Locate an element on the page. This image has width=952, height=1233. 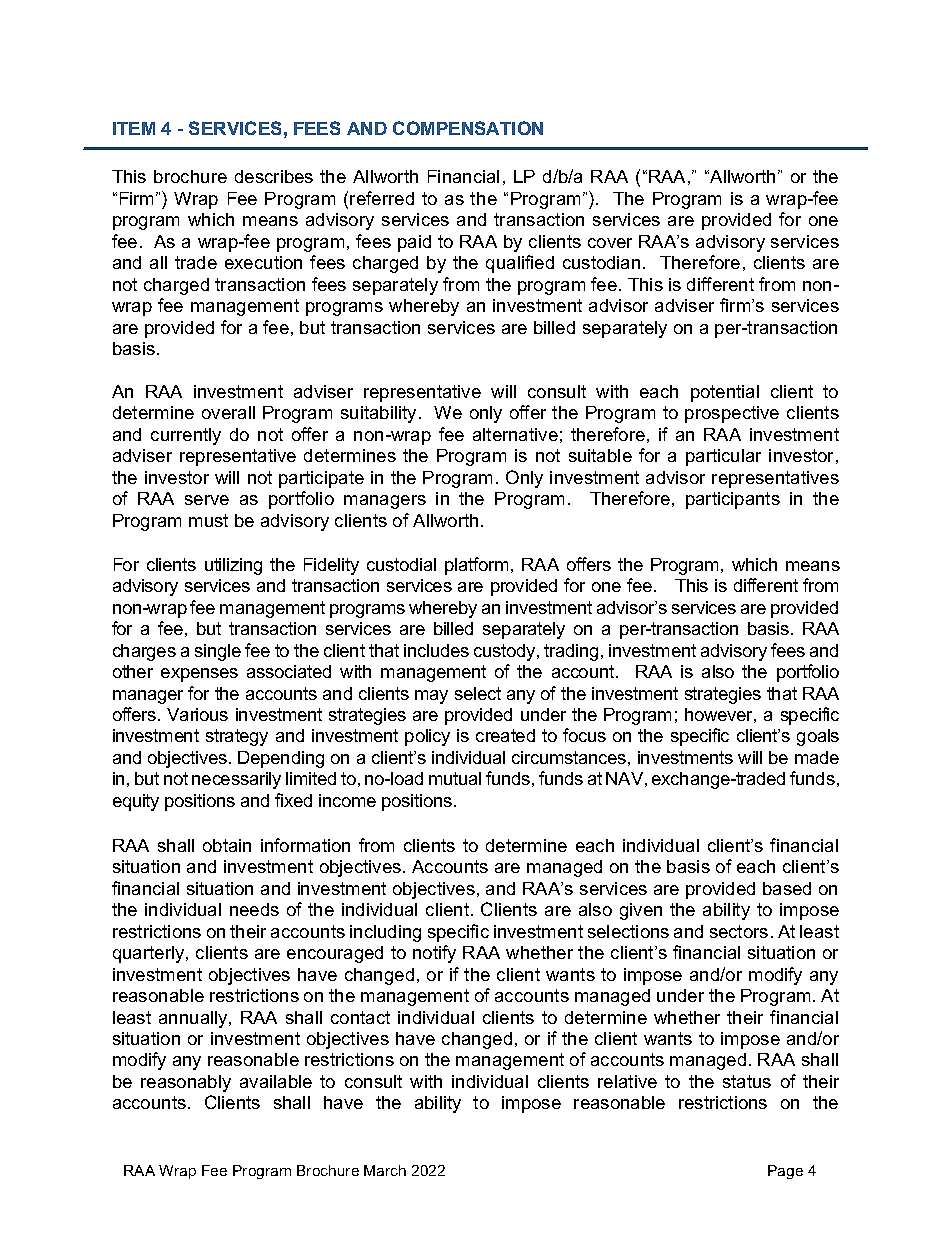
COMPENSATION is located at coordinates (468, 128).
